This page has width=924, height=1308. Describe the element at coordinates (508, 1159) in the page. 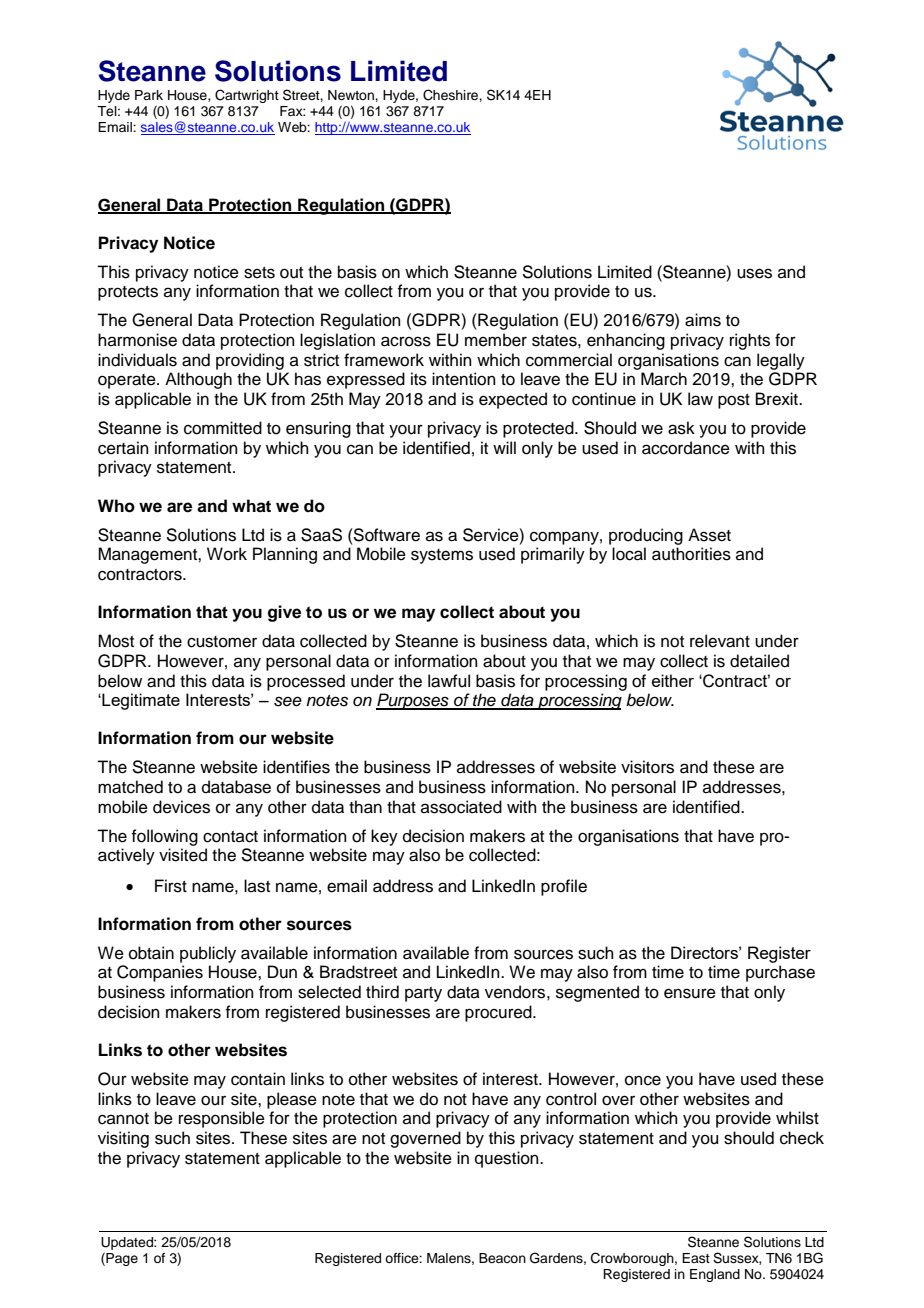

I see `question` at that location.
